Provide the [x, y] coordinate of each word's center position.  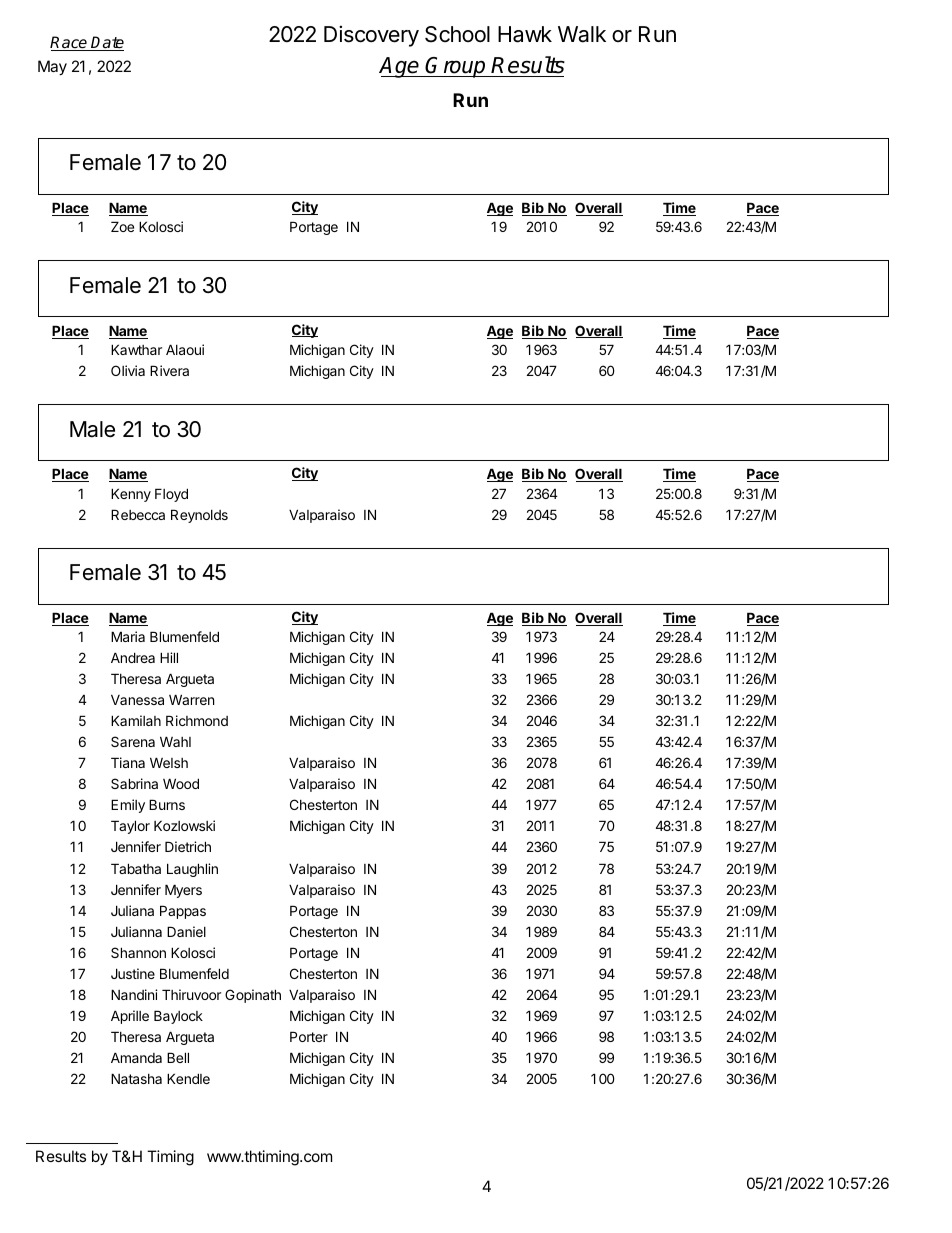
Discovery [371, 36]
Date [107, 43]
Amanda [136, 1057]
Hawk [525, 34]
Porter [309, 1036]
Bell [178, 1057]
